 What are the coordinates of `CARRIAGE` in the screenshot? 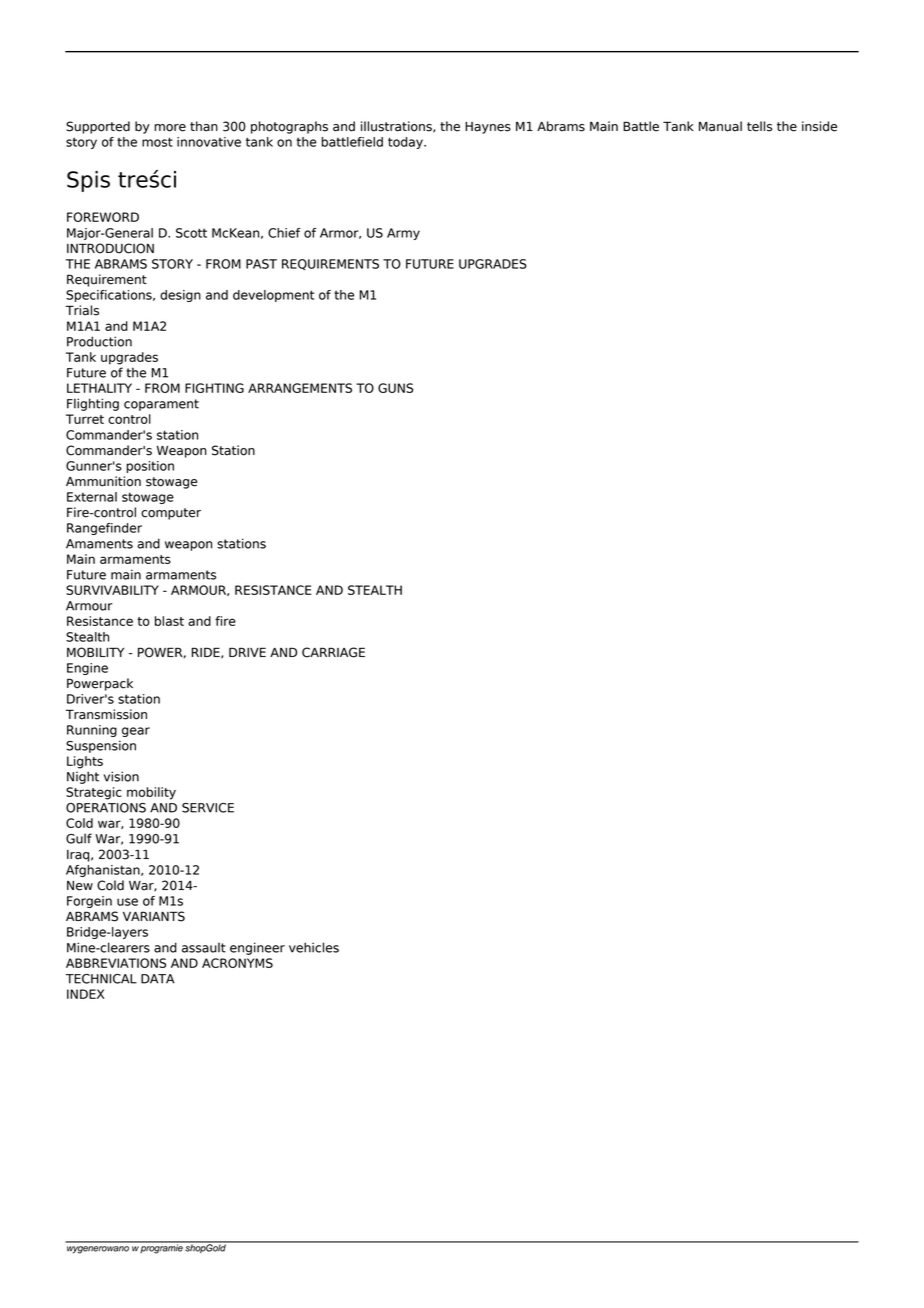 It's located at (333, 652).
